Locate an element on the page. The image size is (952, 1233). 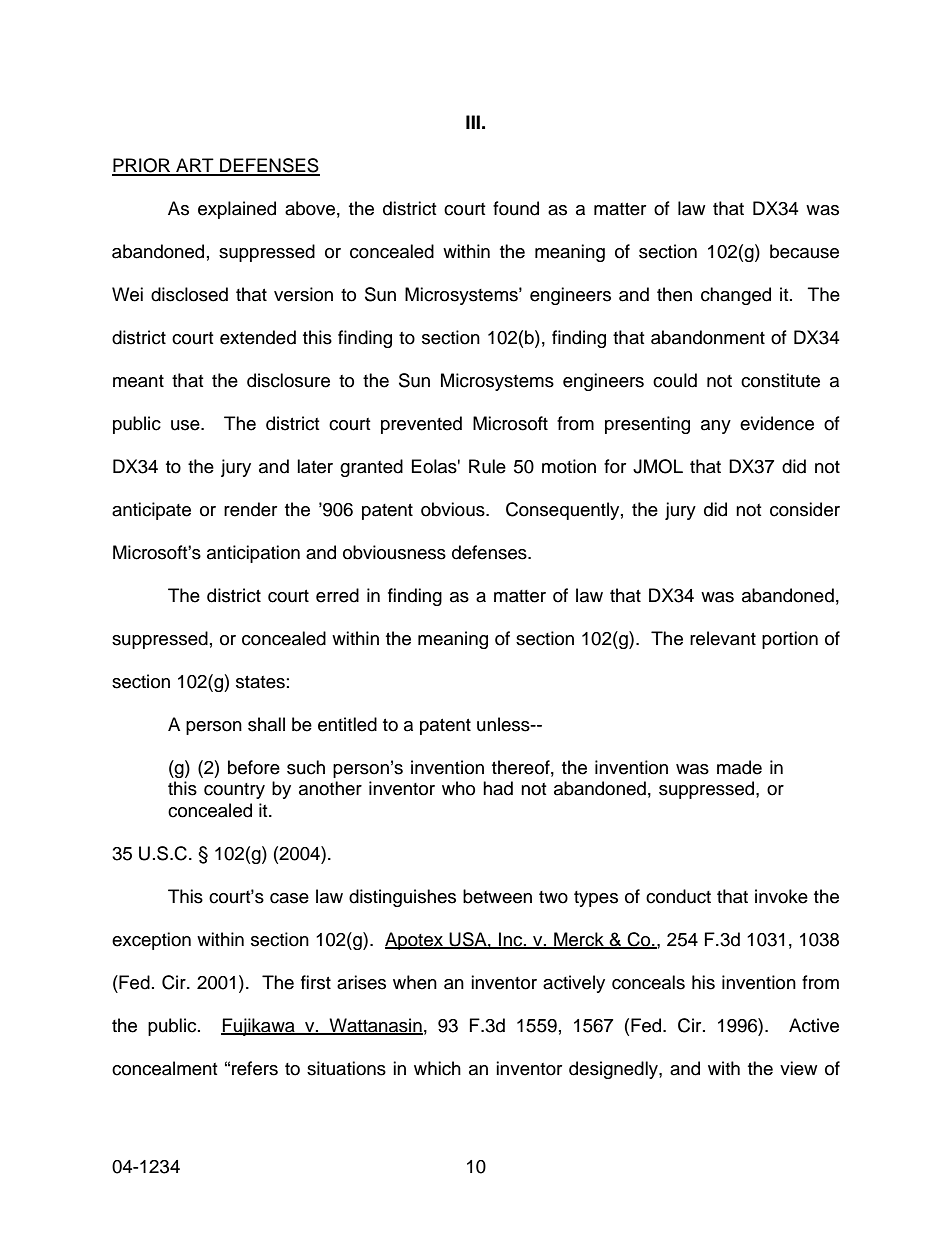
because is located at coordinates (804, 251).
